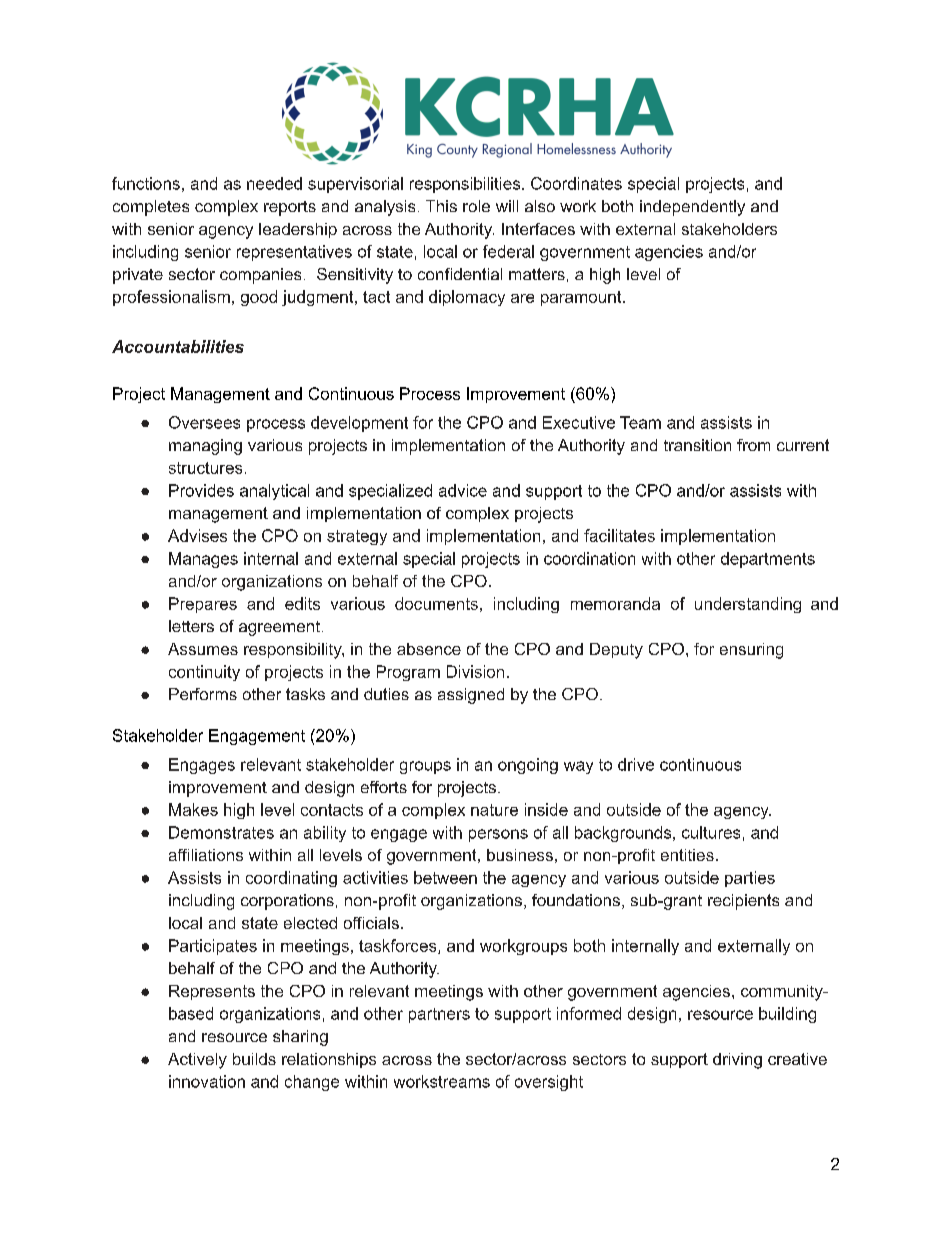 This screenshot has width=952, height=1233. What do you see at coordinates (203, 649) in the screenshot?
I see `Assumes` at bounding box center [203, 649].
